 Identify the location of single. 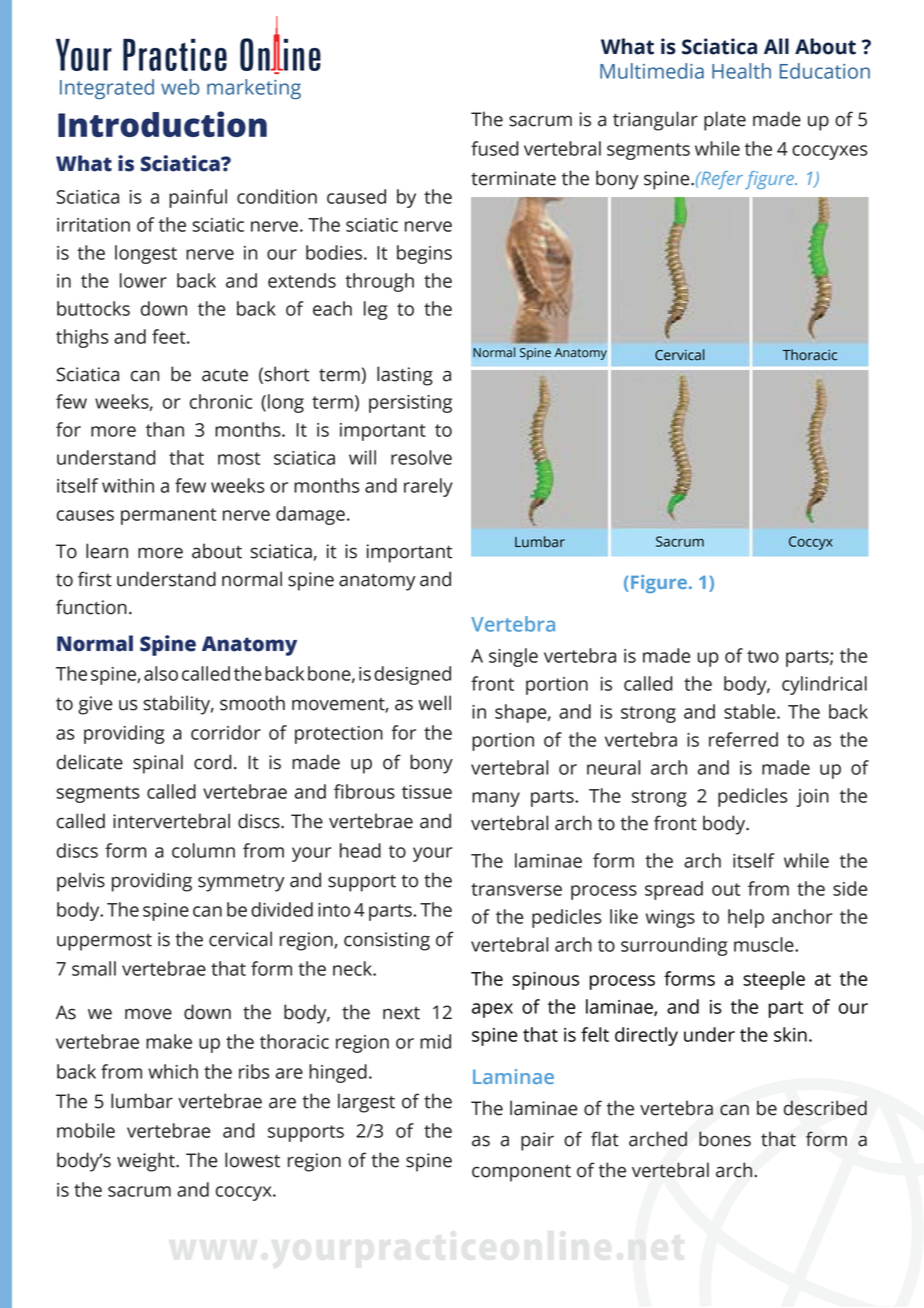
(513, 657).
